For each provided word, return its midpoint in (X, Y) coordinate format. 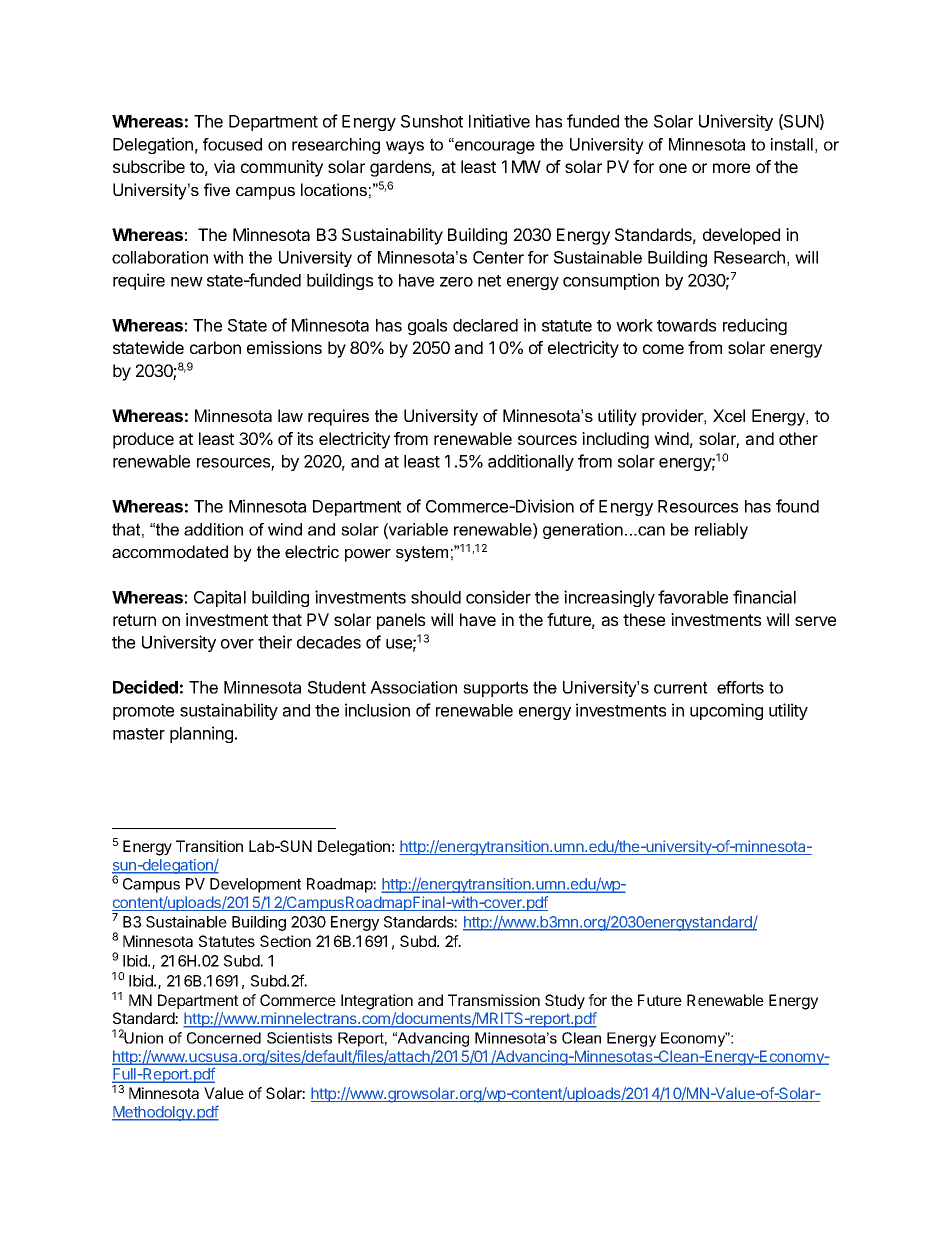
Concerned (224, 1038)
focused (232, 144)
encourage (494, 147)
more (731, 168)
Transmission (494, 1000)
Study (565, 1001)
